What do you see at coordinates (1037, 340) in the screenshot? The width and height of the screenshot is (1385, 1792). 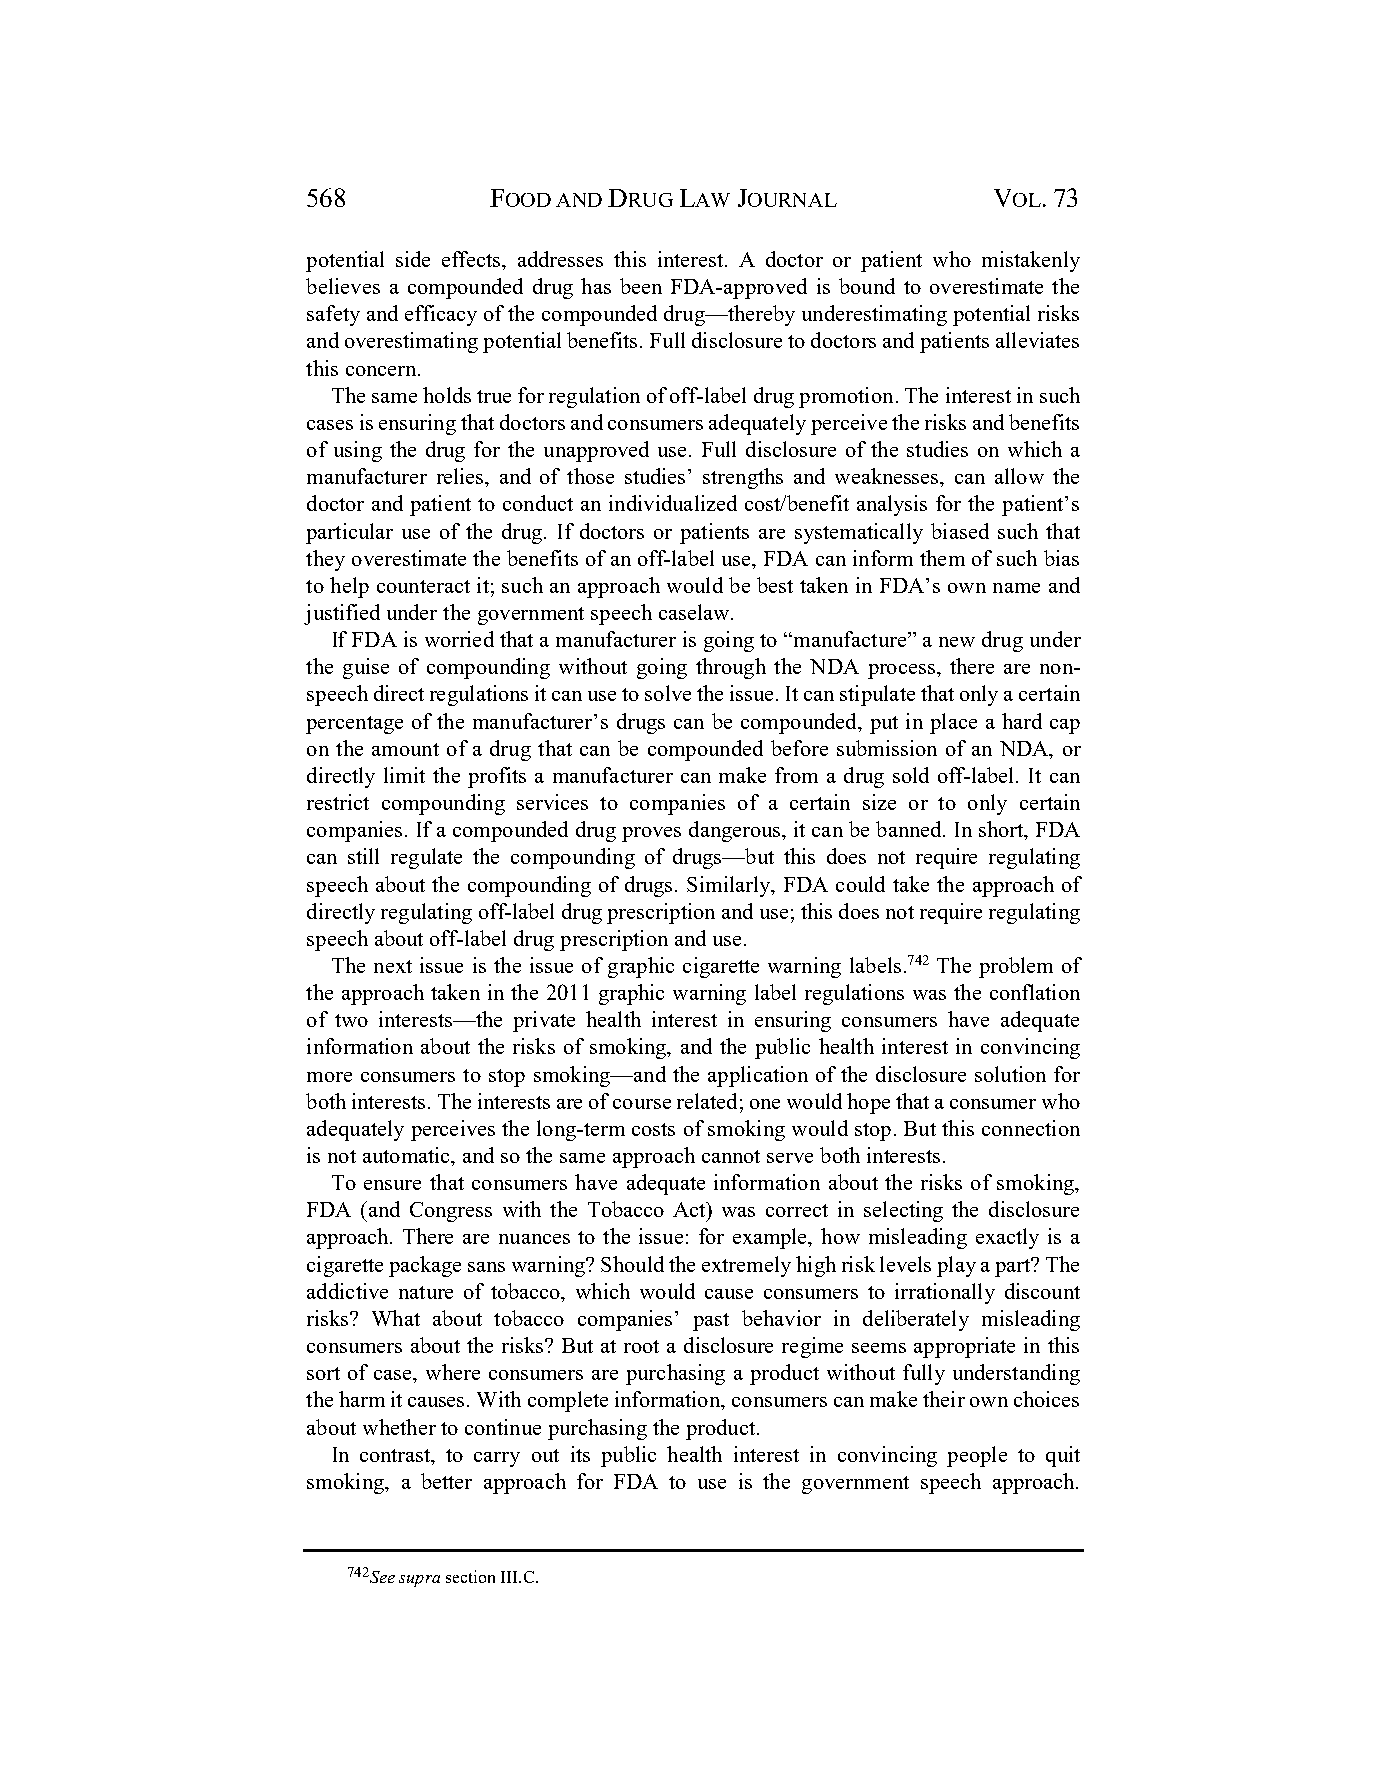 I see `alleviates` at bounding box center [1037, 340].
